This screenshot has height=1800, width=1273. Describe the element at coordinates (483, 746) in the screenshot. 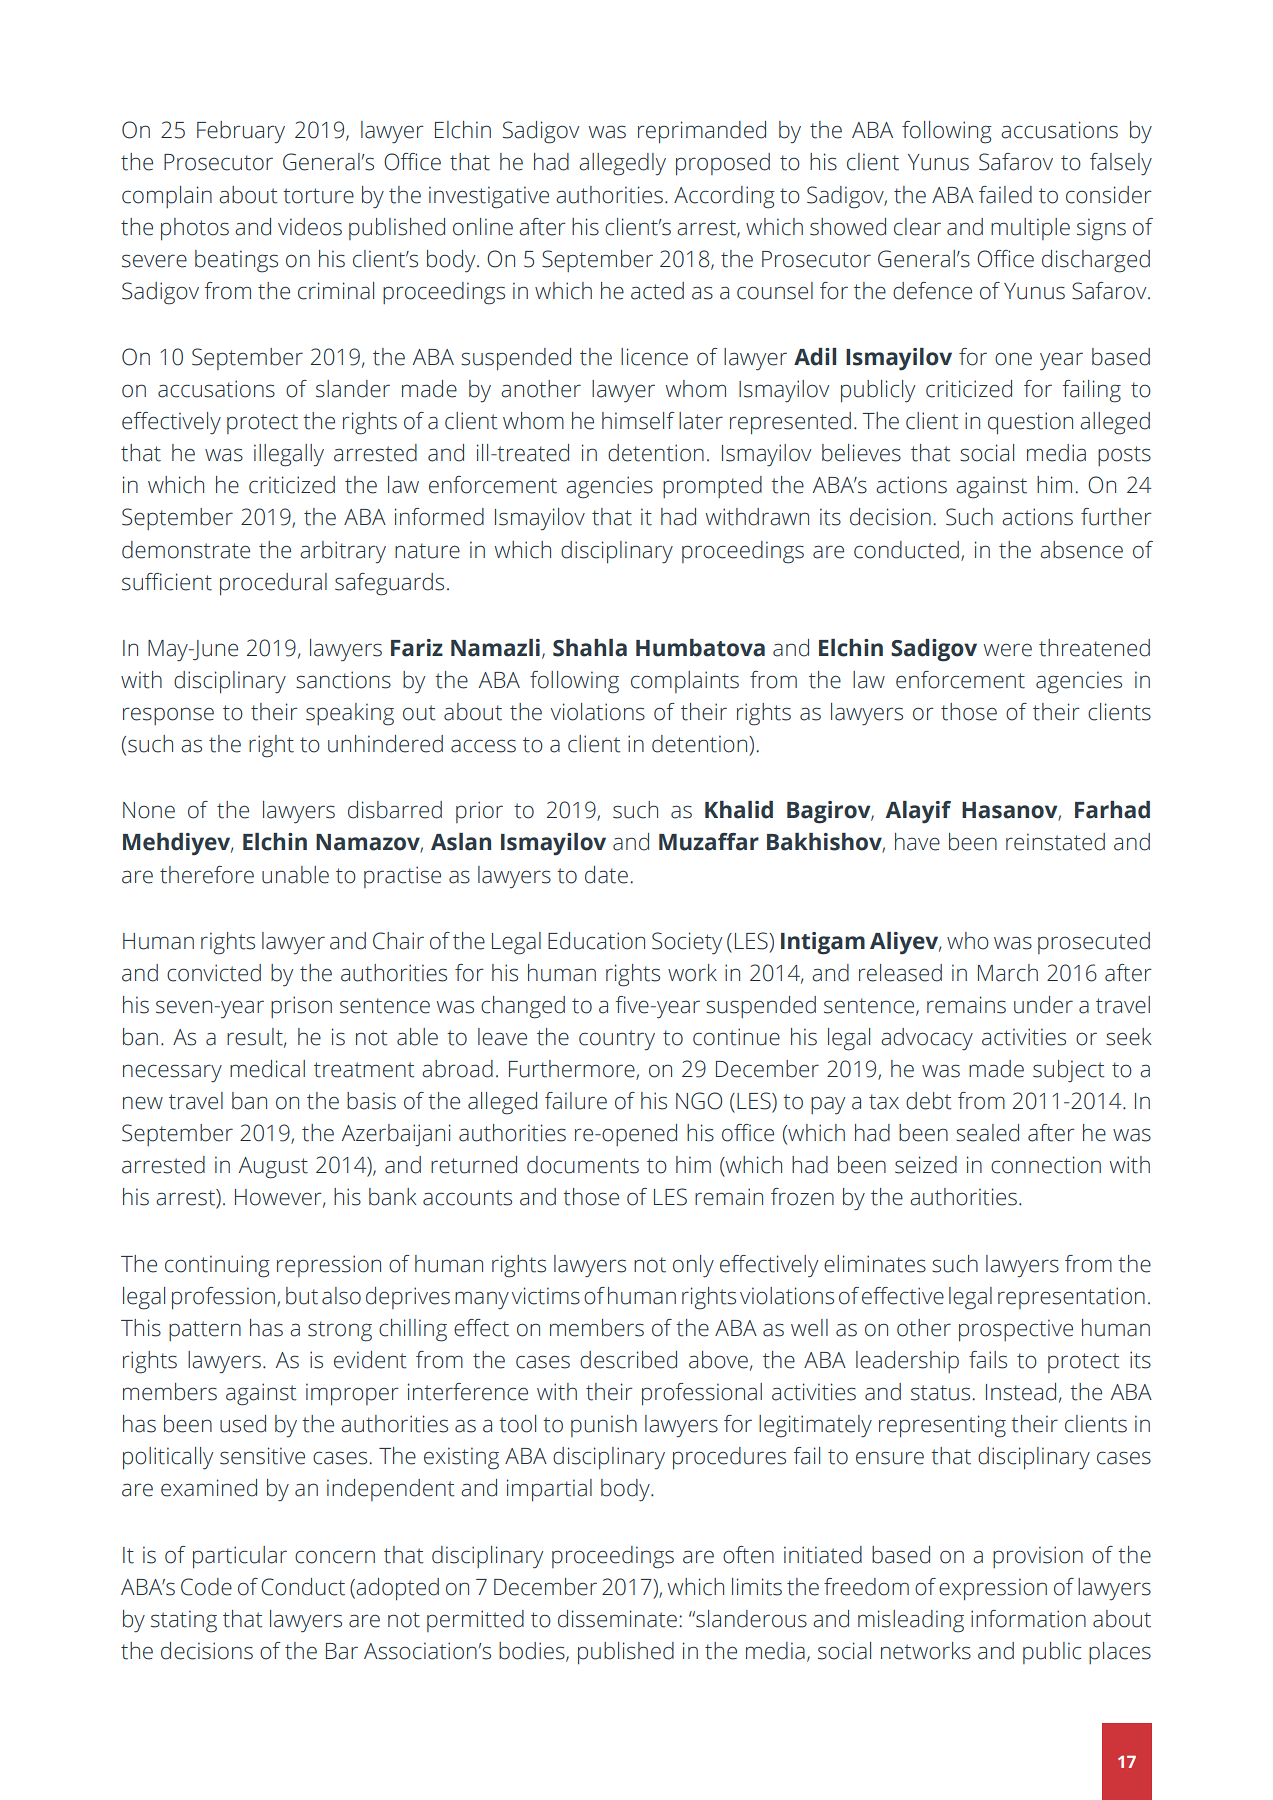

I see `access` at that location.
